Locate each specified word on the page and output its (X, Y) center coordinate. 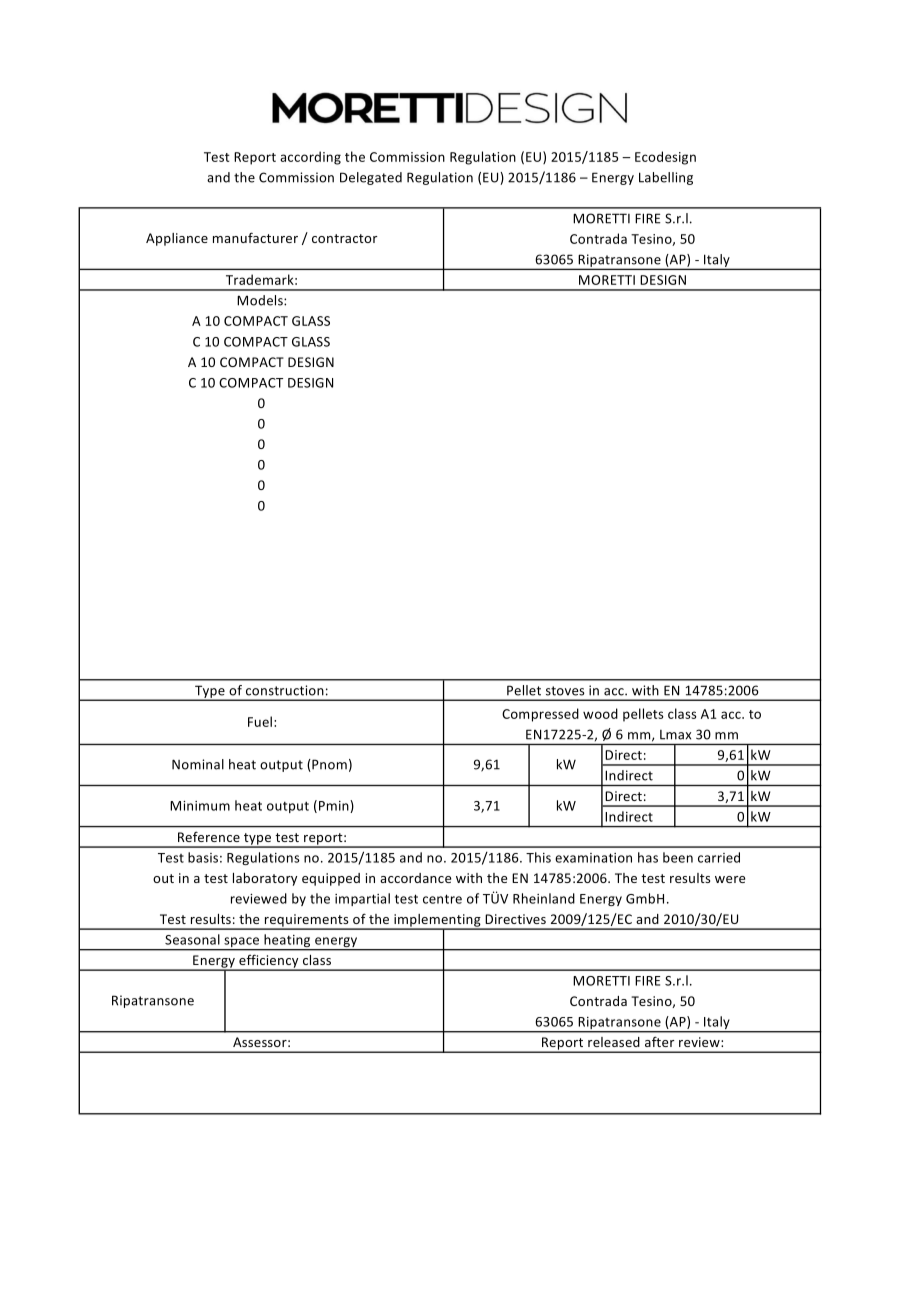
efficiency (269, 962)
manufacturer (255, 237)
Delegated (371, 178)
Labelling (666, 178)
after (659, 1042)
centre (442, 899)
